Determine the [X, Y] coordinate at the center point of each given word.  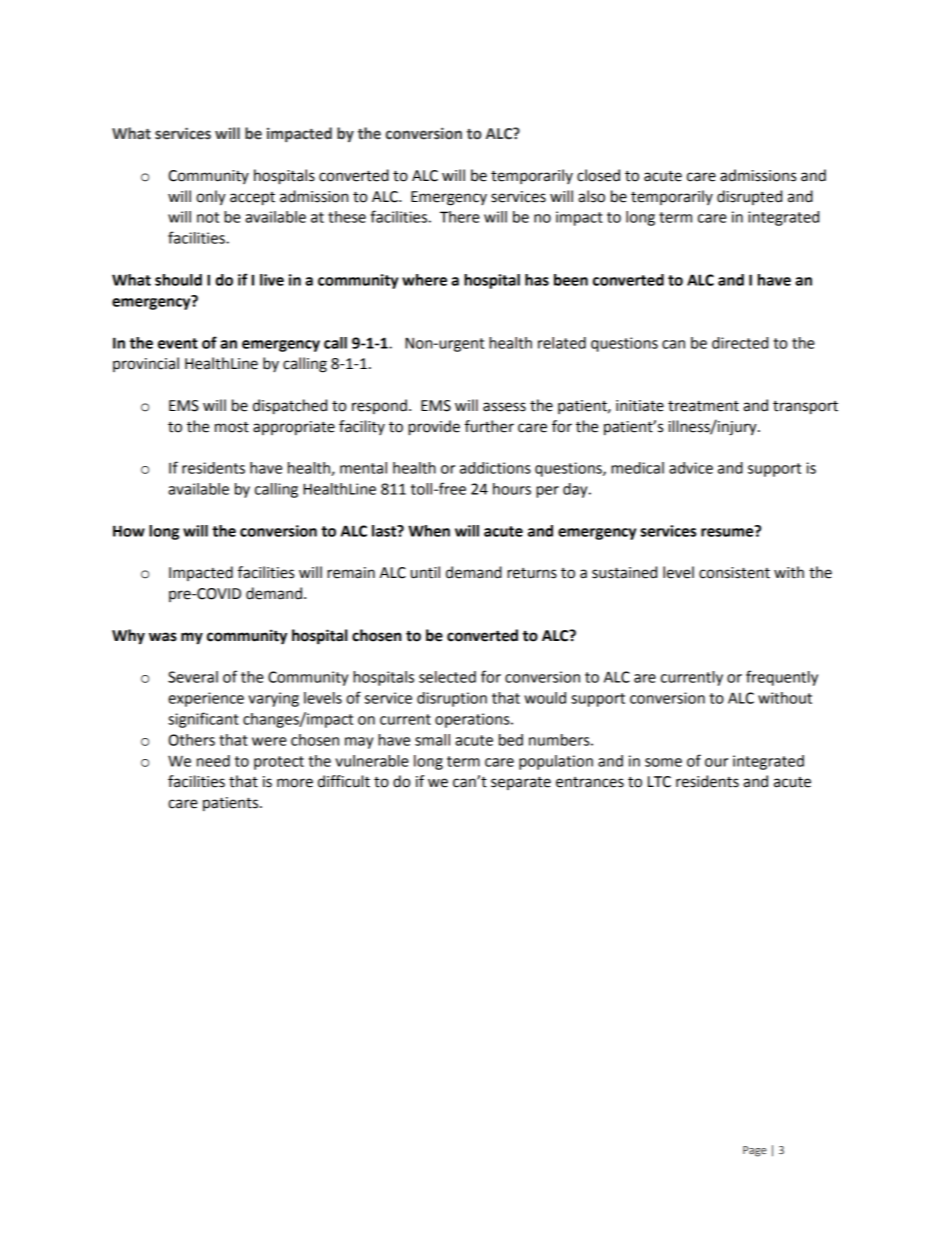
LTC [659, 782]
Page [755, 1151]
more [295, 783]
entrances [590, 782]
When [429, 531]
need [213, 761]
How [129, 531]
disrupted [749, 197]
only [211, 198]
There [460, 217]
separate [521, 783]
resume [728, 531]
